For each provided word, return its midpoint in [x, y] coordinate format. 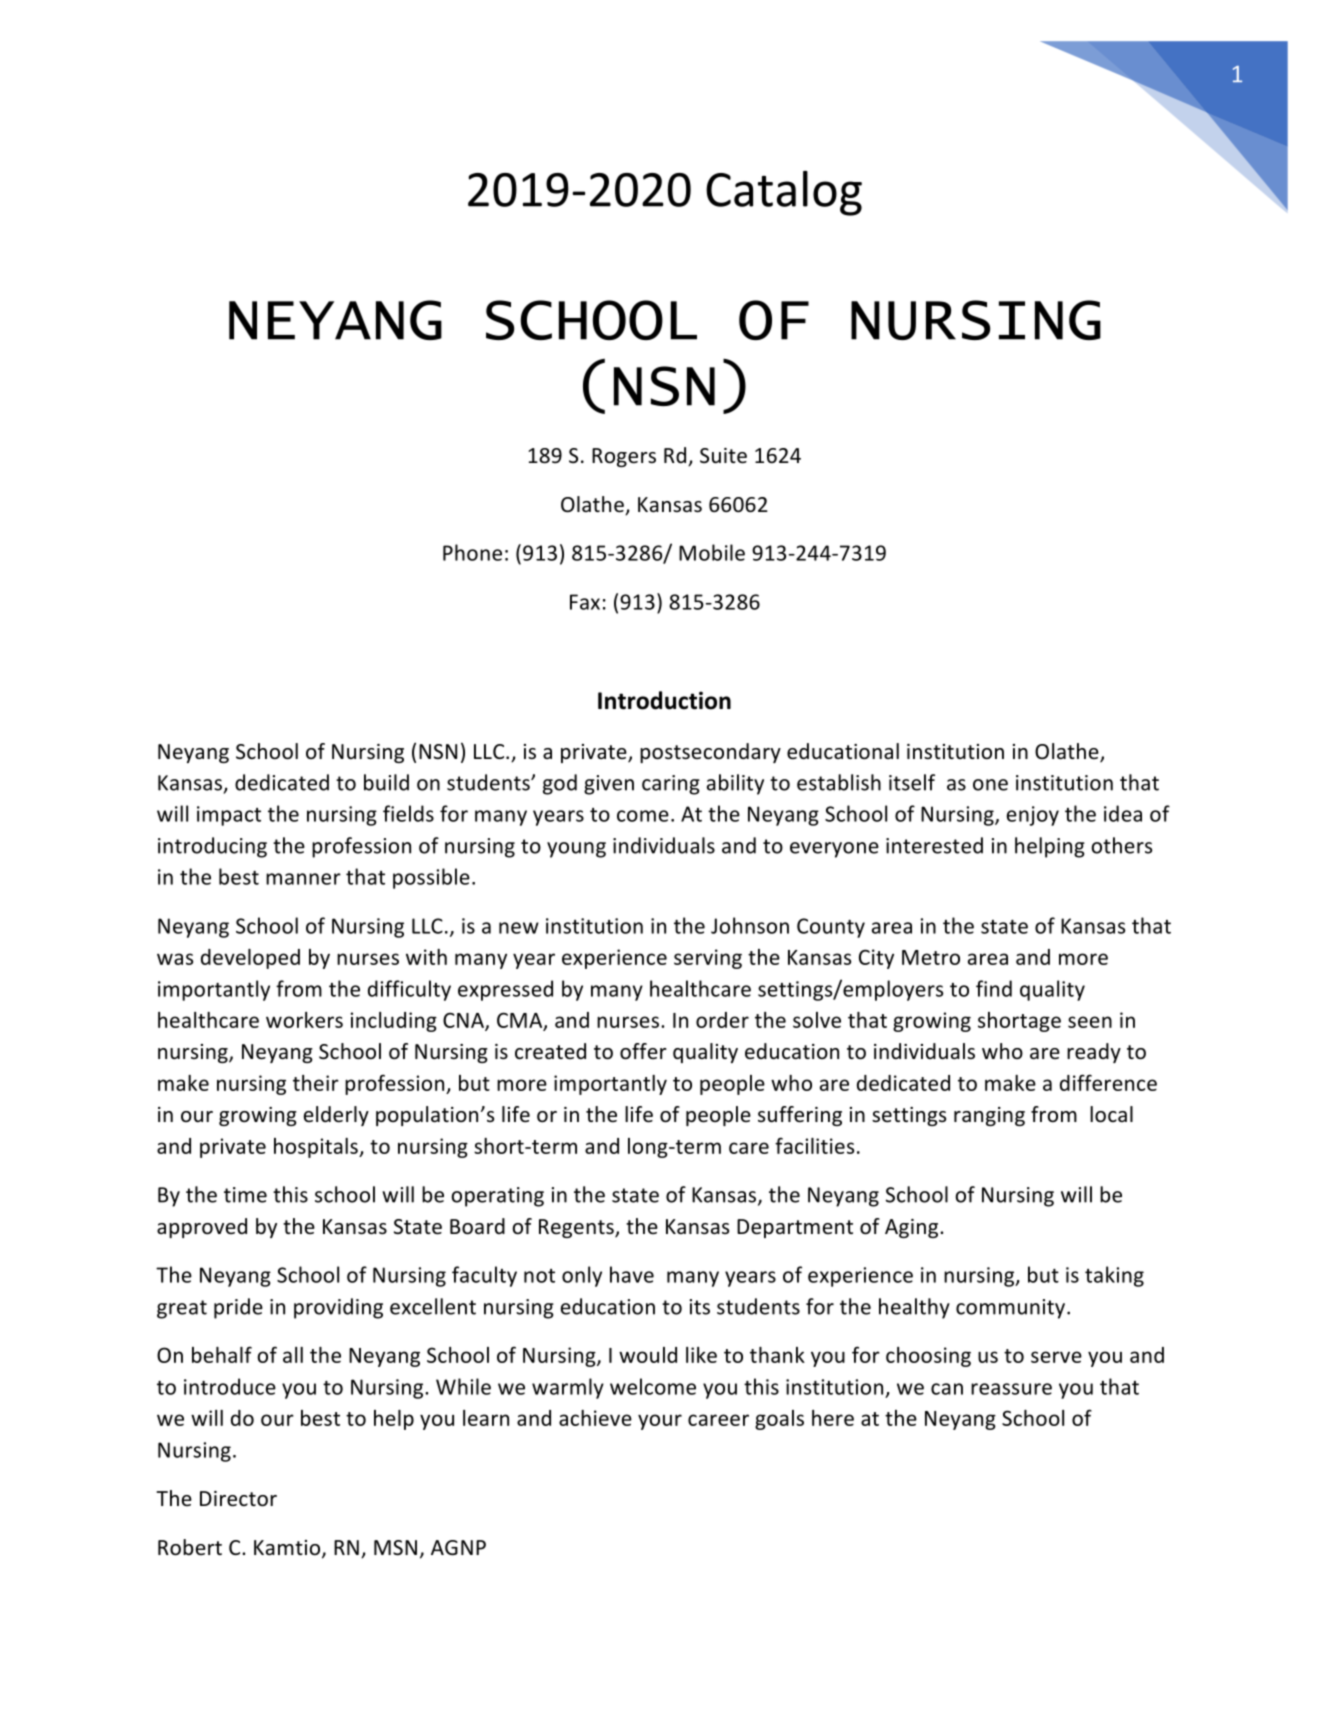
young [576, 850]
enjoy [1033, 816]
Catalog [784, 193]
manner [303, 879]
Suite [723, 456]
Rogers [624, 457]
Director [238, 1499]
